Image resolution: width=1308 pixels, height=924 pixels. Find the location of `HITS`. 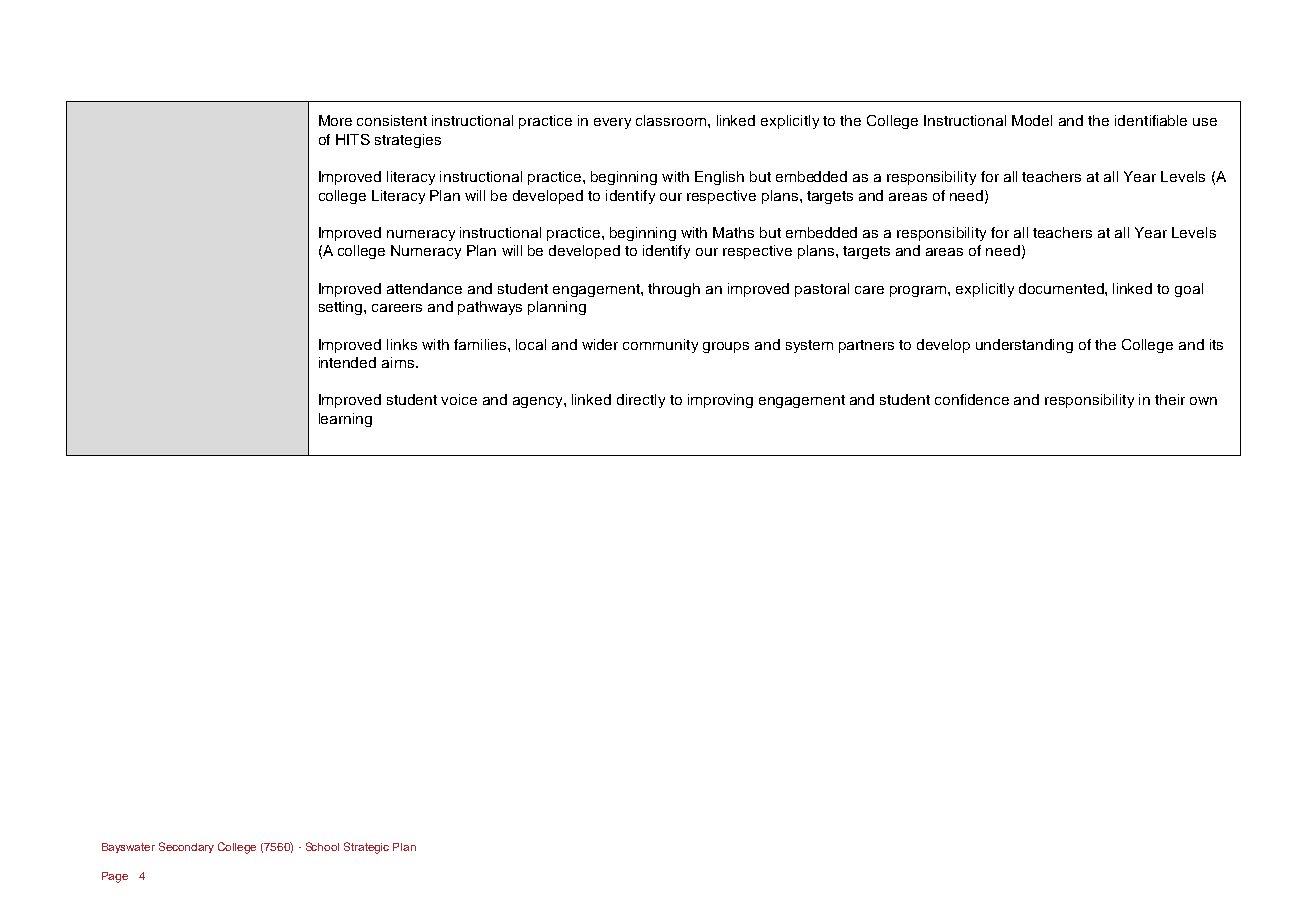

HITS is located at coordinates (353, 139).
